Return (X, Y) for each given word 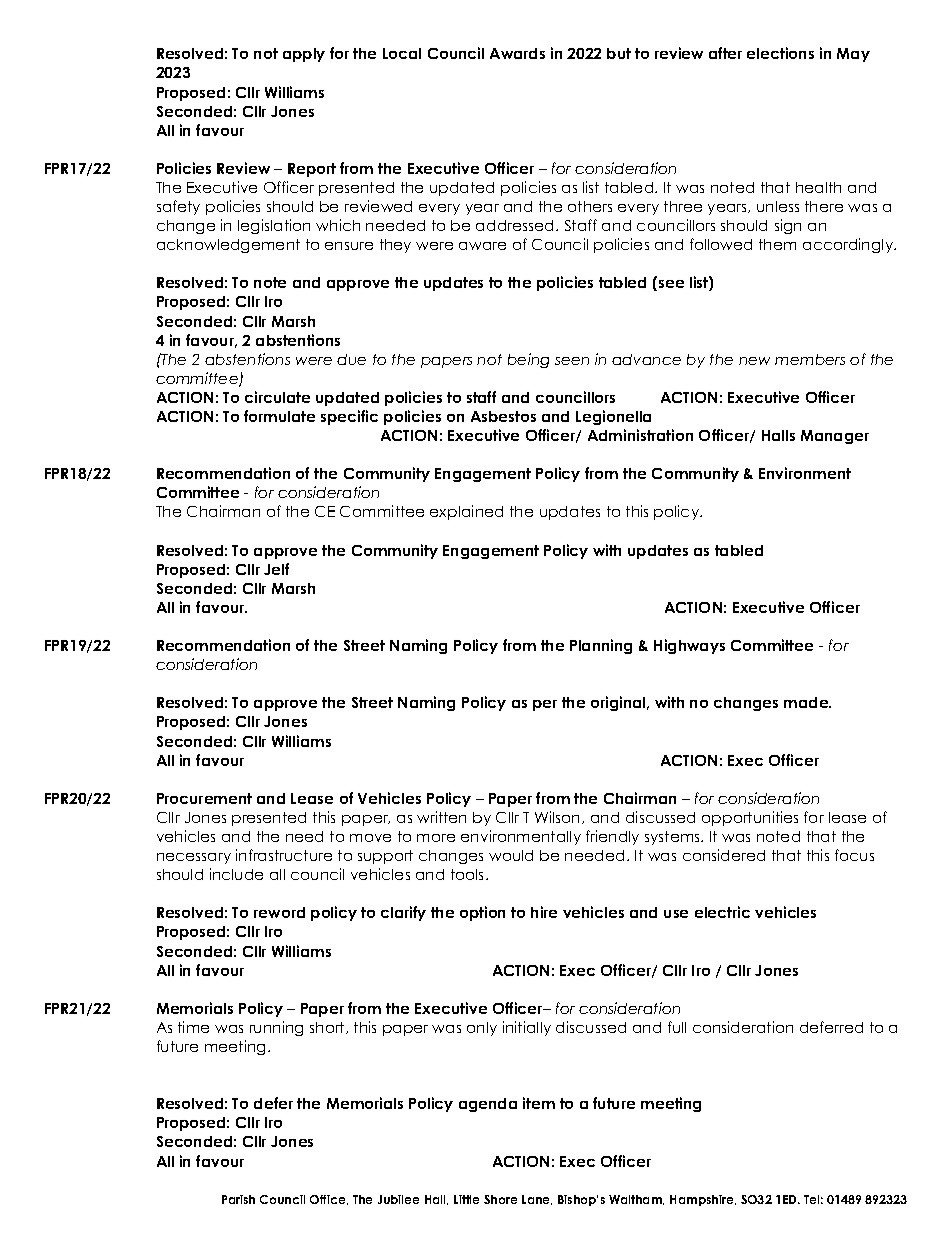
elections (780, 53)
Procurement (204, 798)
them (777, 244)
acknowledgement (228, 246)
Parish (238, 1199)
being (528, 360)
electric (722, 912)
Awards (517, 53)
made (807, 702)
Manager (835, 437)
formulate (279, 416)
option (482, 913)
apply (304, 55)
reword (279, 912)
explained (466, 512)
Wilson (559, 817)
